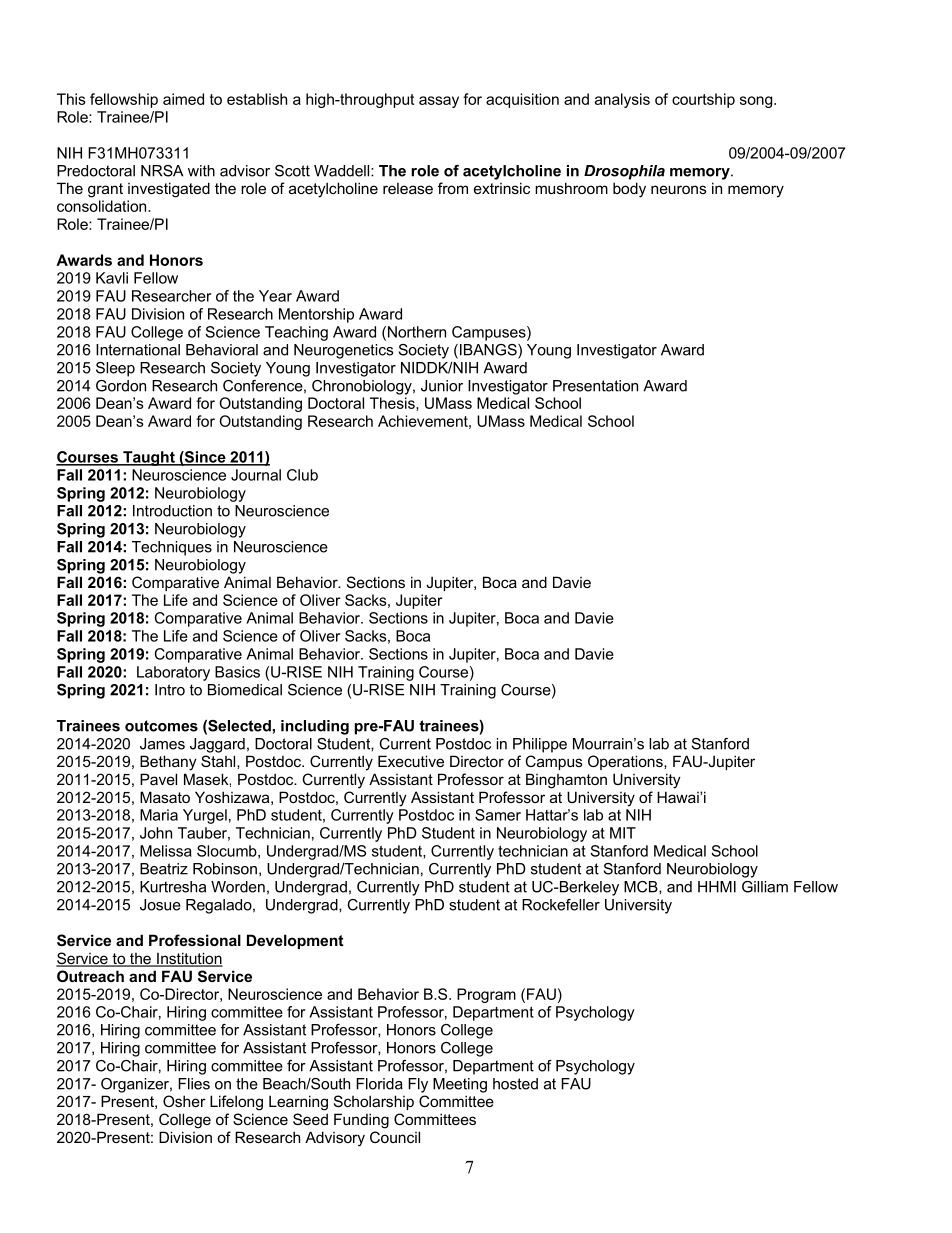  Describe the element at coordinates (411, 761) in the screenshot. I see `Executive` at that location.
